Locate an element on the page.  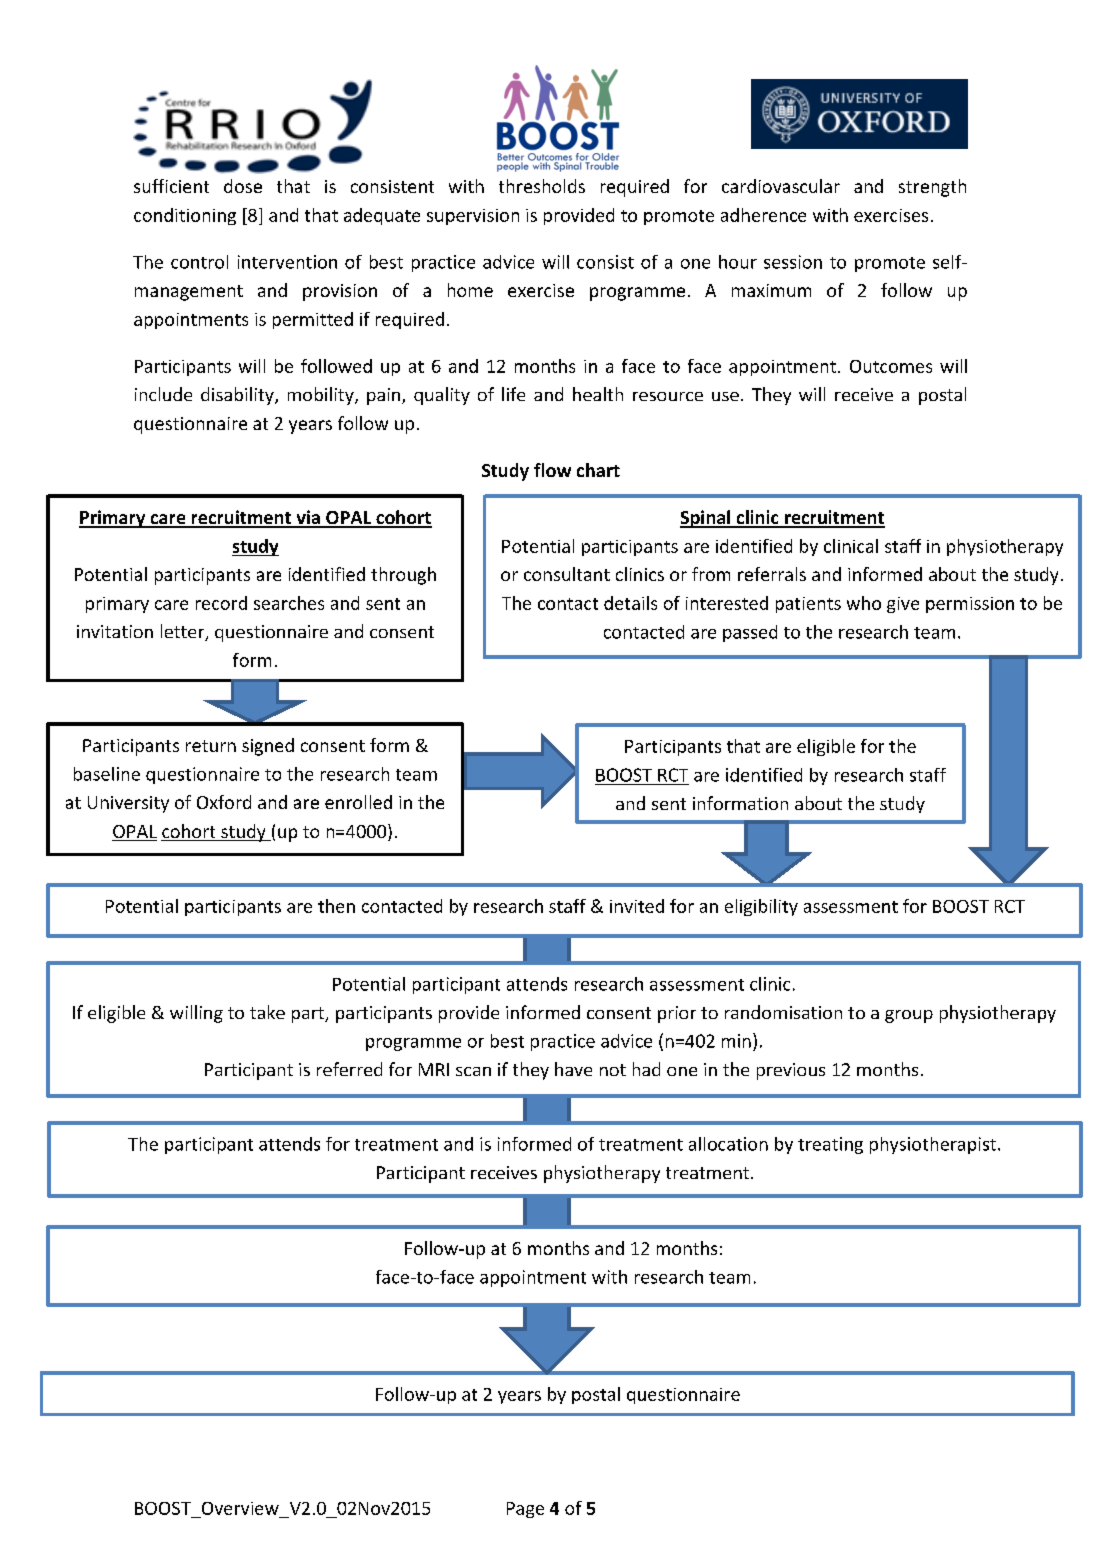
Page is located at coordinates (525, 1510).
